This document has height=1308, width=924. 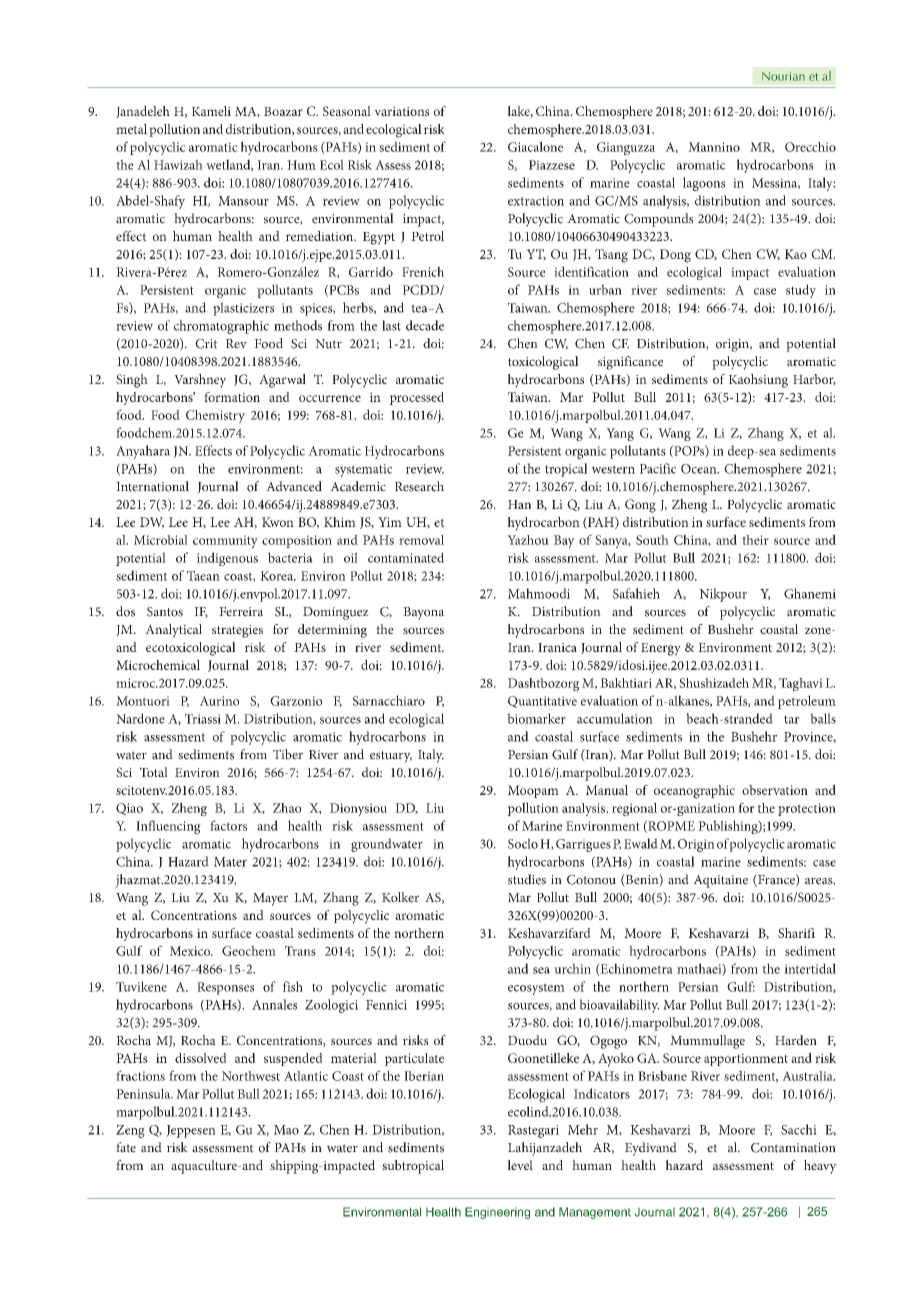 I want to click on Mansour, so click(x=243, y=201).
